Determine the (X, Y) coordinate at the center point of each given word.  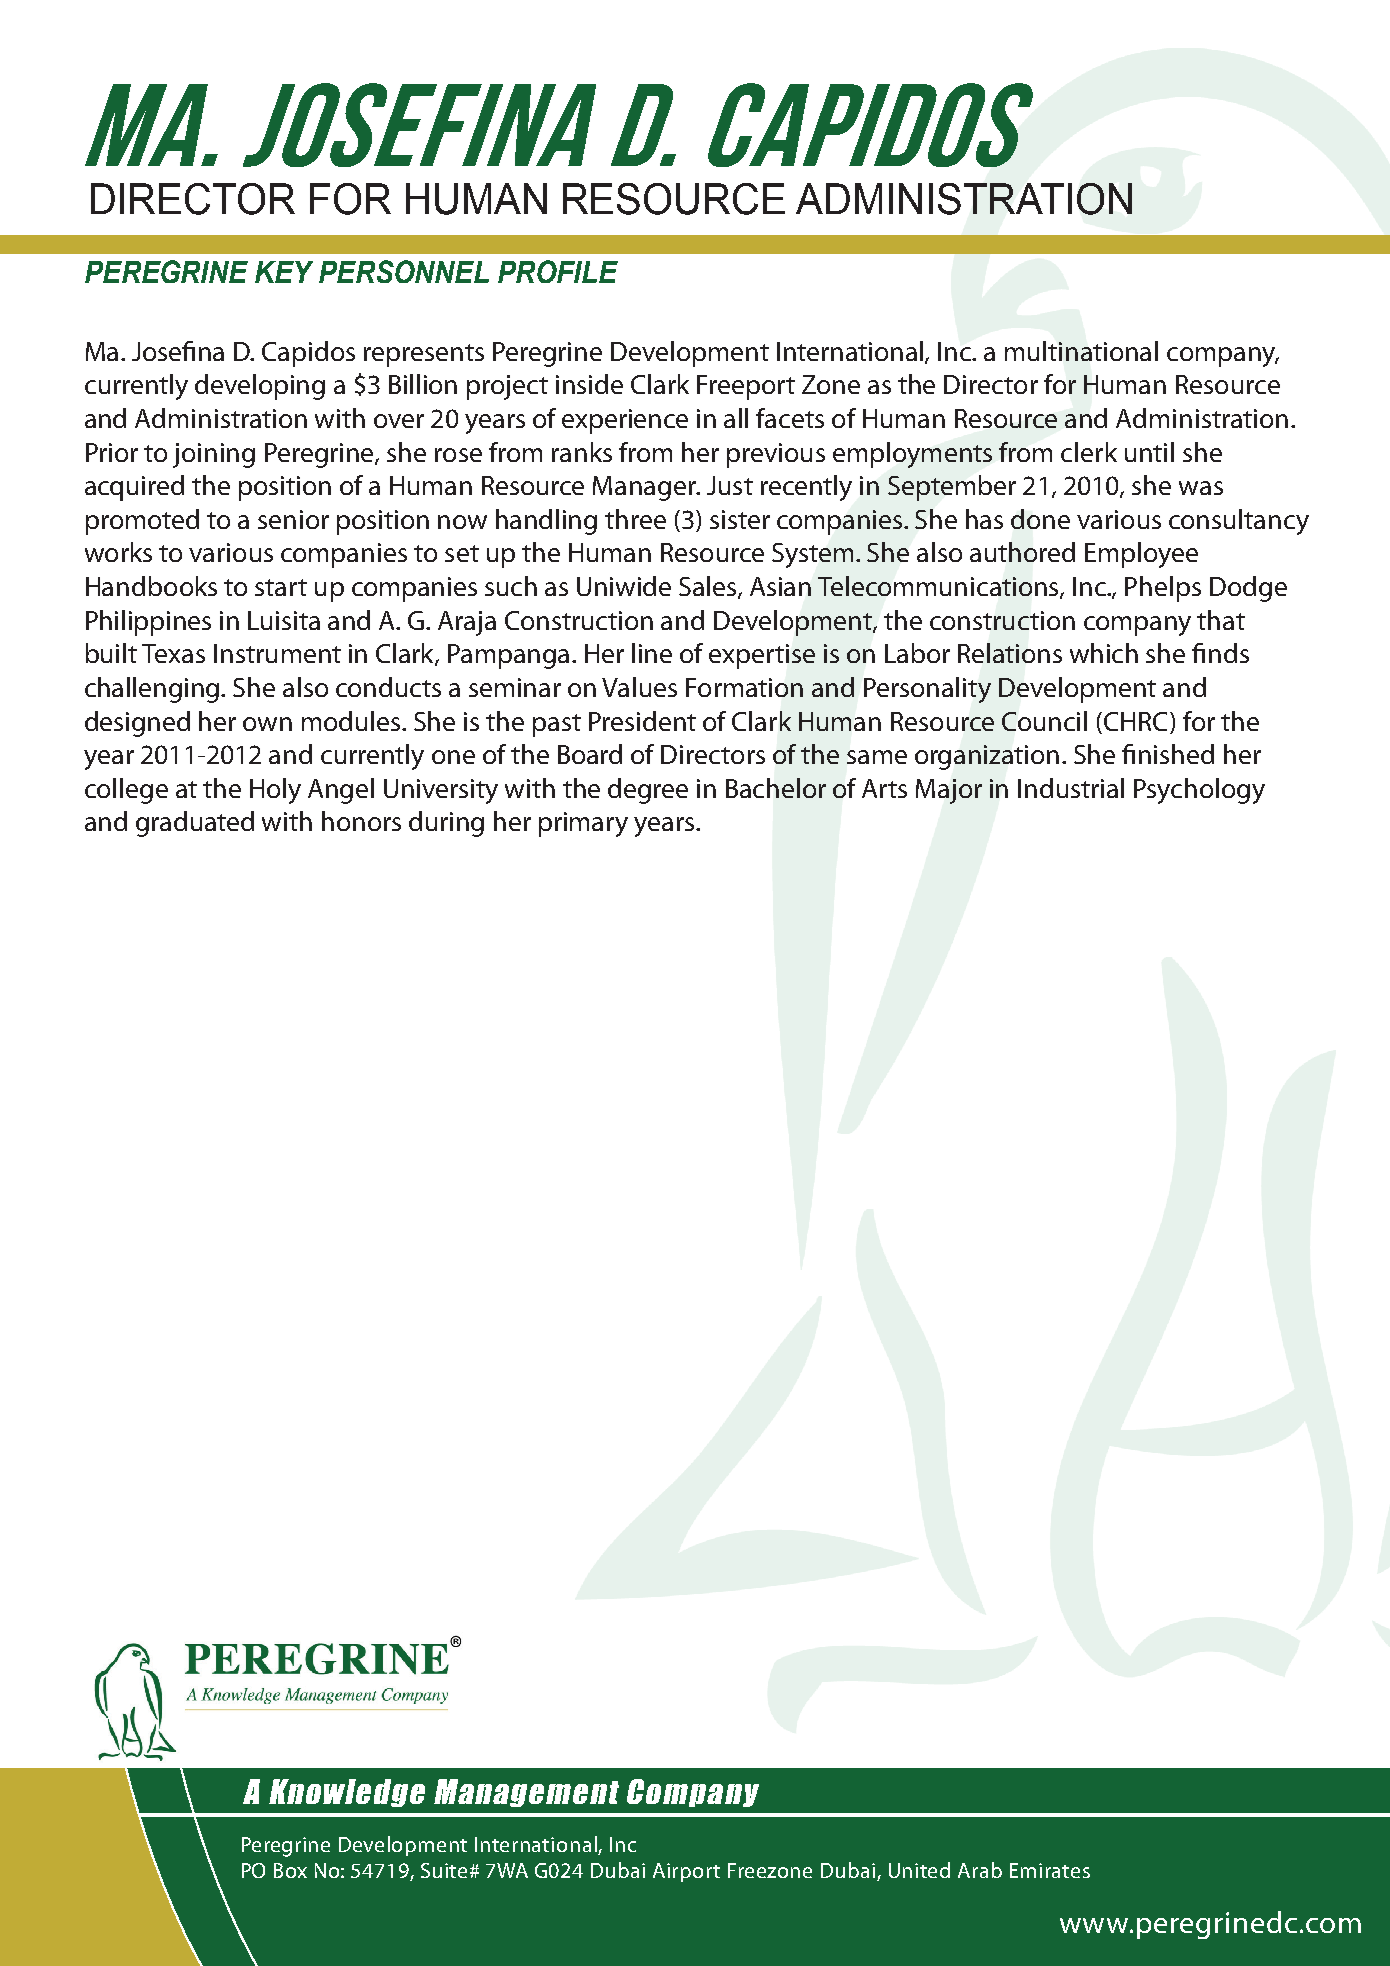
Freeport (746, 387)
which (1104, 653)
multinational (1081, 351)
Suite (446, 1870)
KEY (284, 272)
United (919, 1870)
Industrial (1071, 788)
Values (639, 687)
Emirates (1050, 1870)
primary (583, 824)
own (267, 724)
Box (290, 1870)
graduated (195, 824)
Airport (686, 1872)
